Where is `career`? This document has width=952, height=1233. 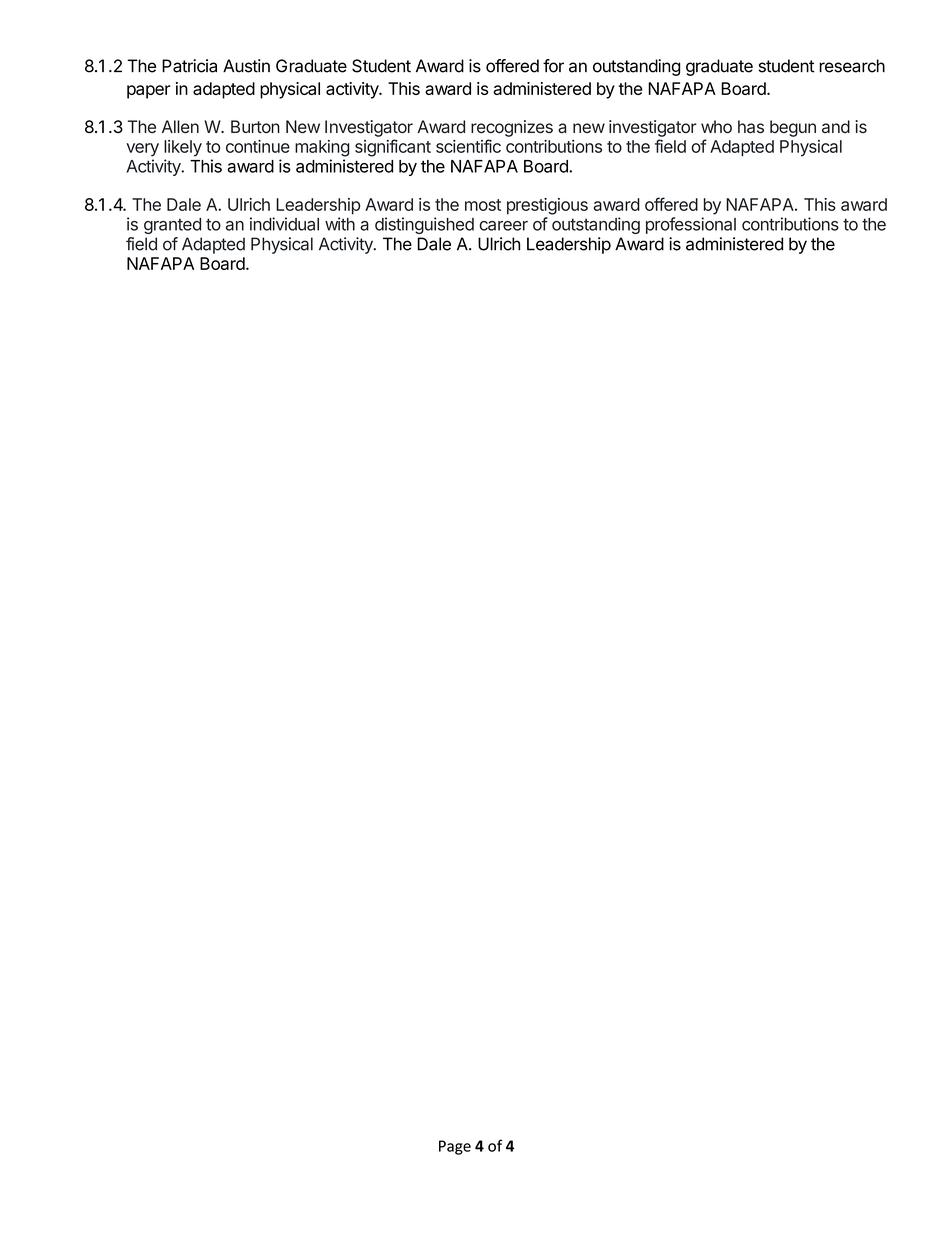
career is located at coordinates (503, 226).
